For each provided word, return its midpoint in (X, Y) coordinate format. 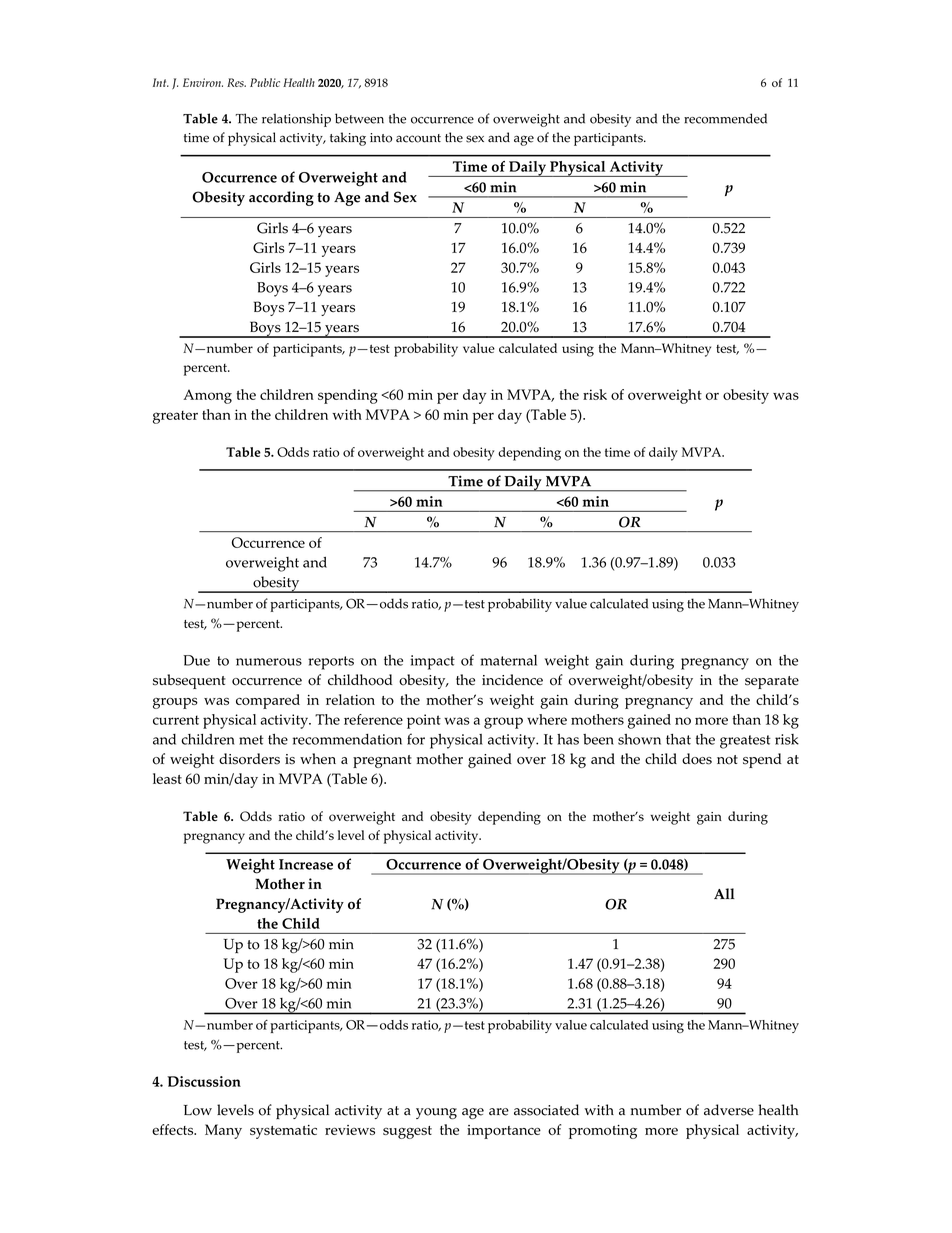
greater (175, 417)
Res (236, 82)
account (418, 138)
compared (268, 701)
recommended (725, 118)
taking (348, 139)
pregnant (382, 761)
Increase (306, 864)
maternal (508, 660)
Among (207, 396)
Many (223, 1131)
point (424, 721)
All (724, 893)
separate (772, 682)
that (678, 739)
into (381, 138)
